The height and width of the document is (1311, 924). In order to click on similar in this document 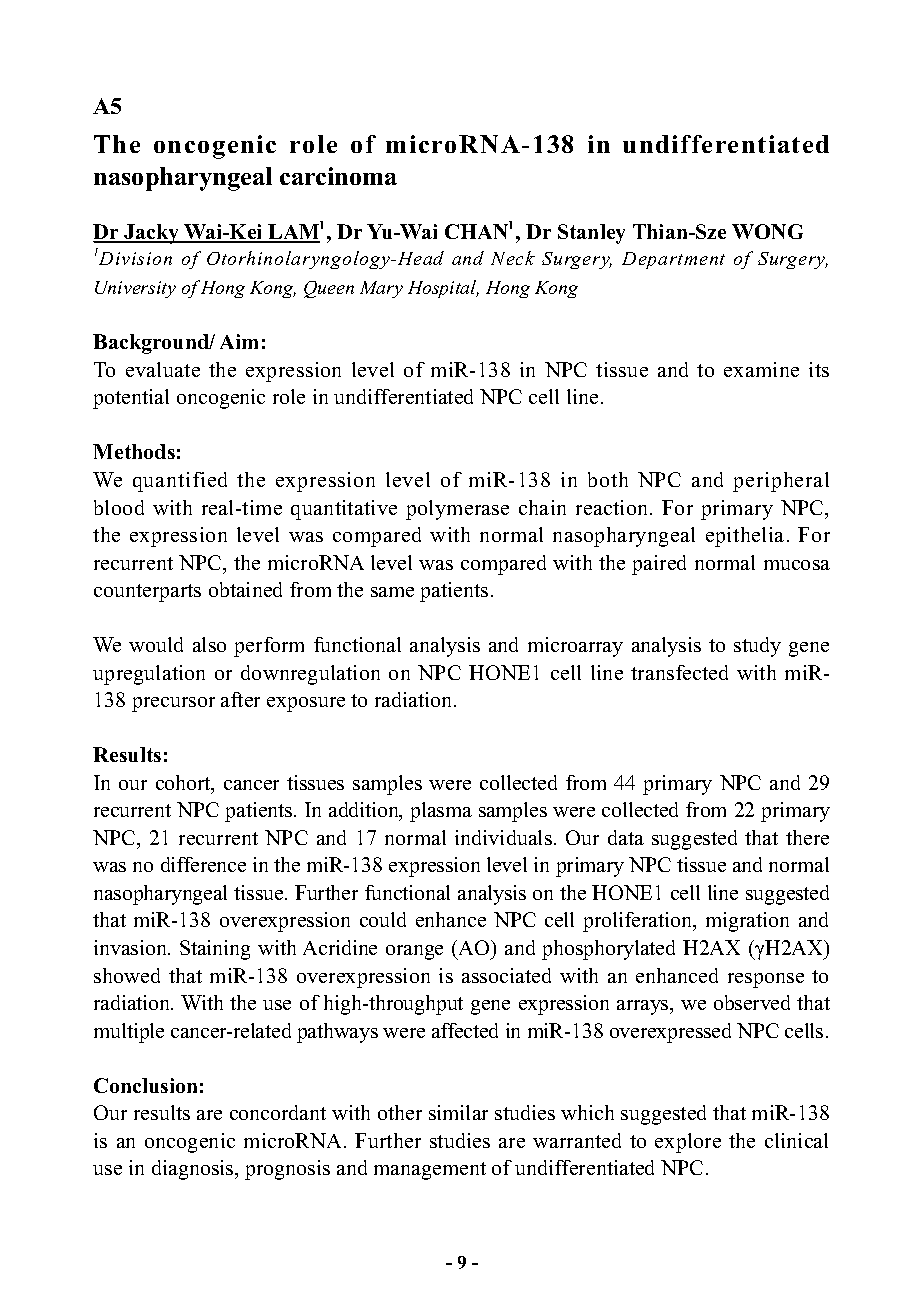, I will do `click(458, 1112)`.
